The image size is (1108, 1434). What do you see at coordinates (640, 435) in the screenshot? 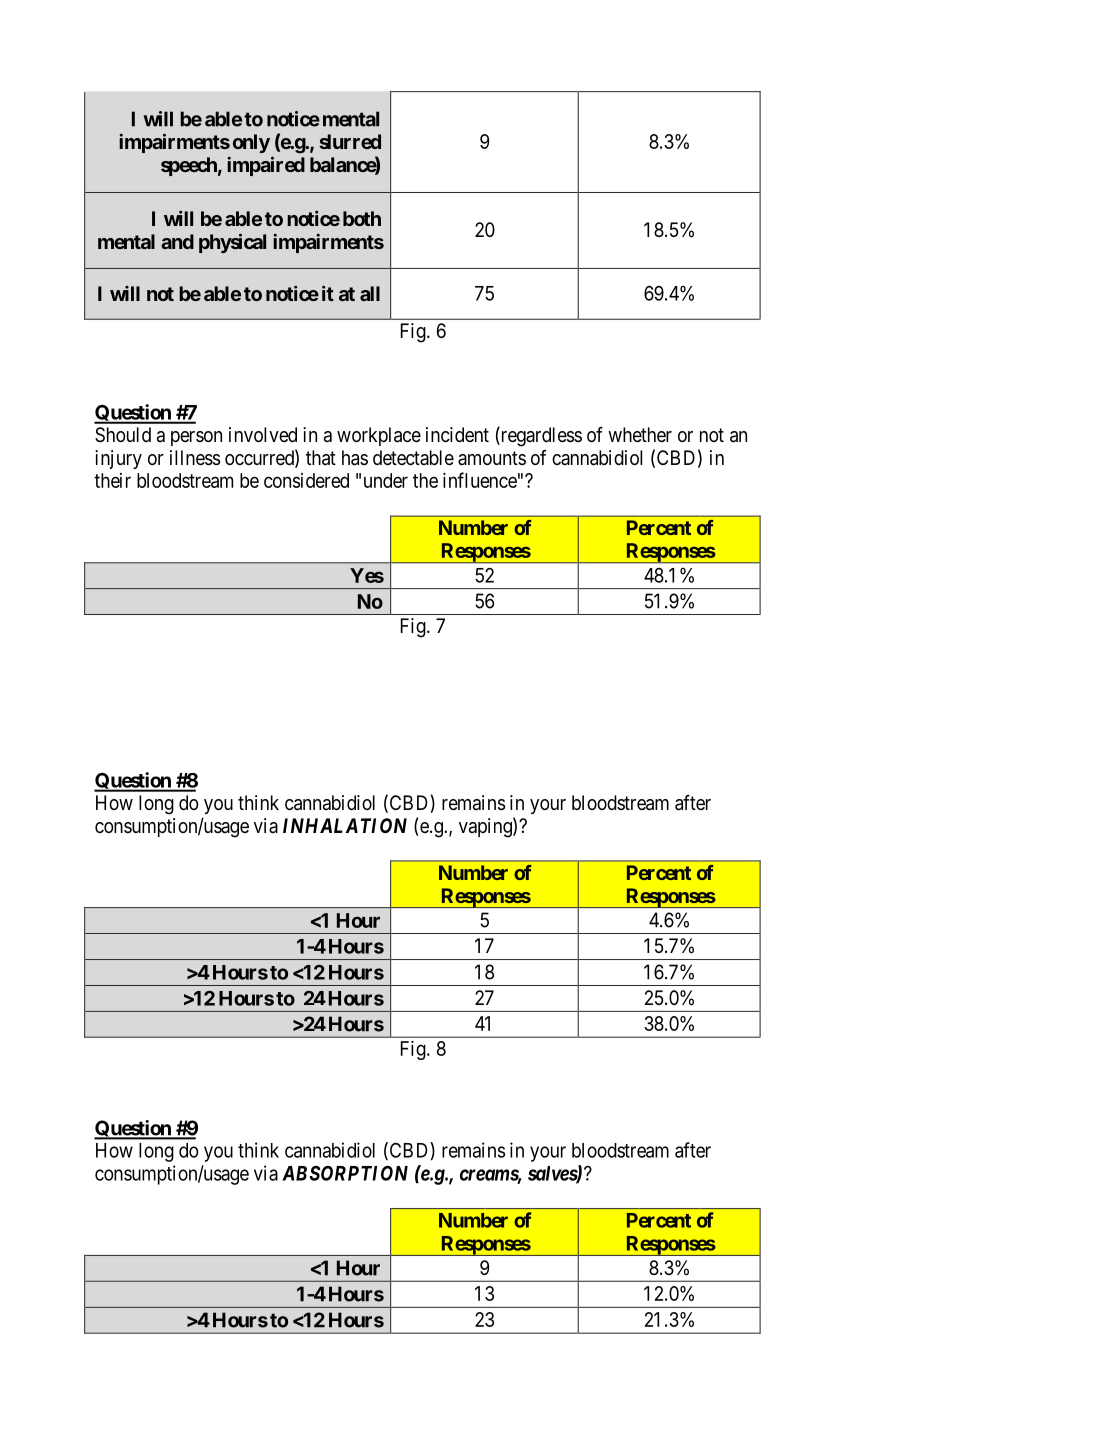
I see `whether` at bounding box center [640, 435].
